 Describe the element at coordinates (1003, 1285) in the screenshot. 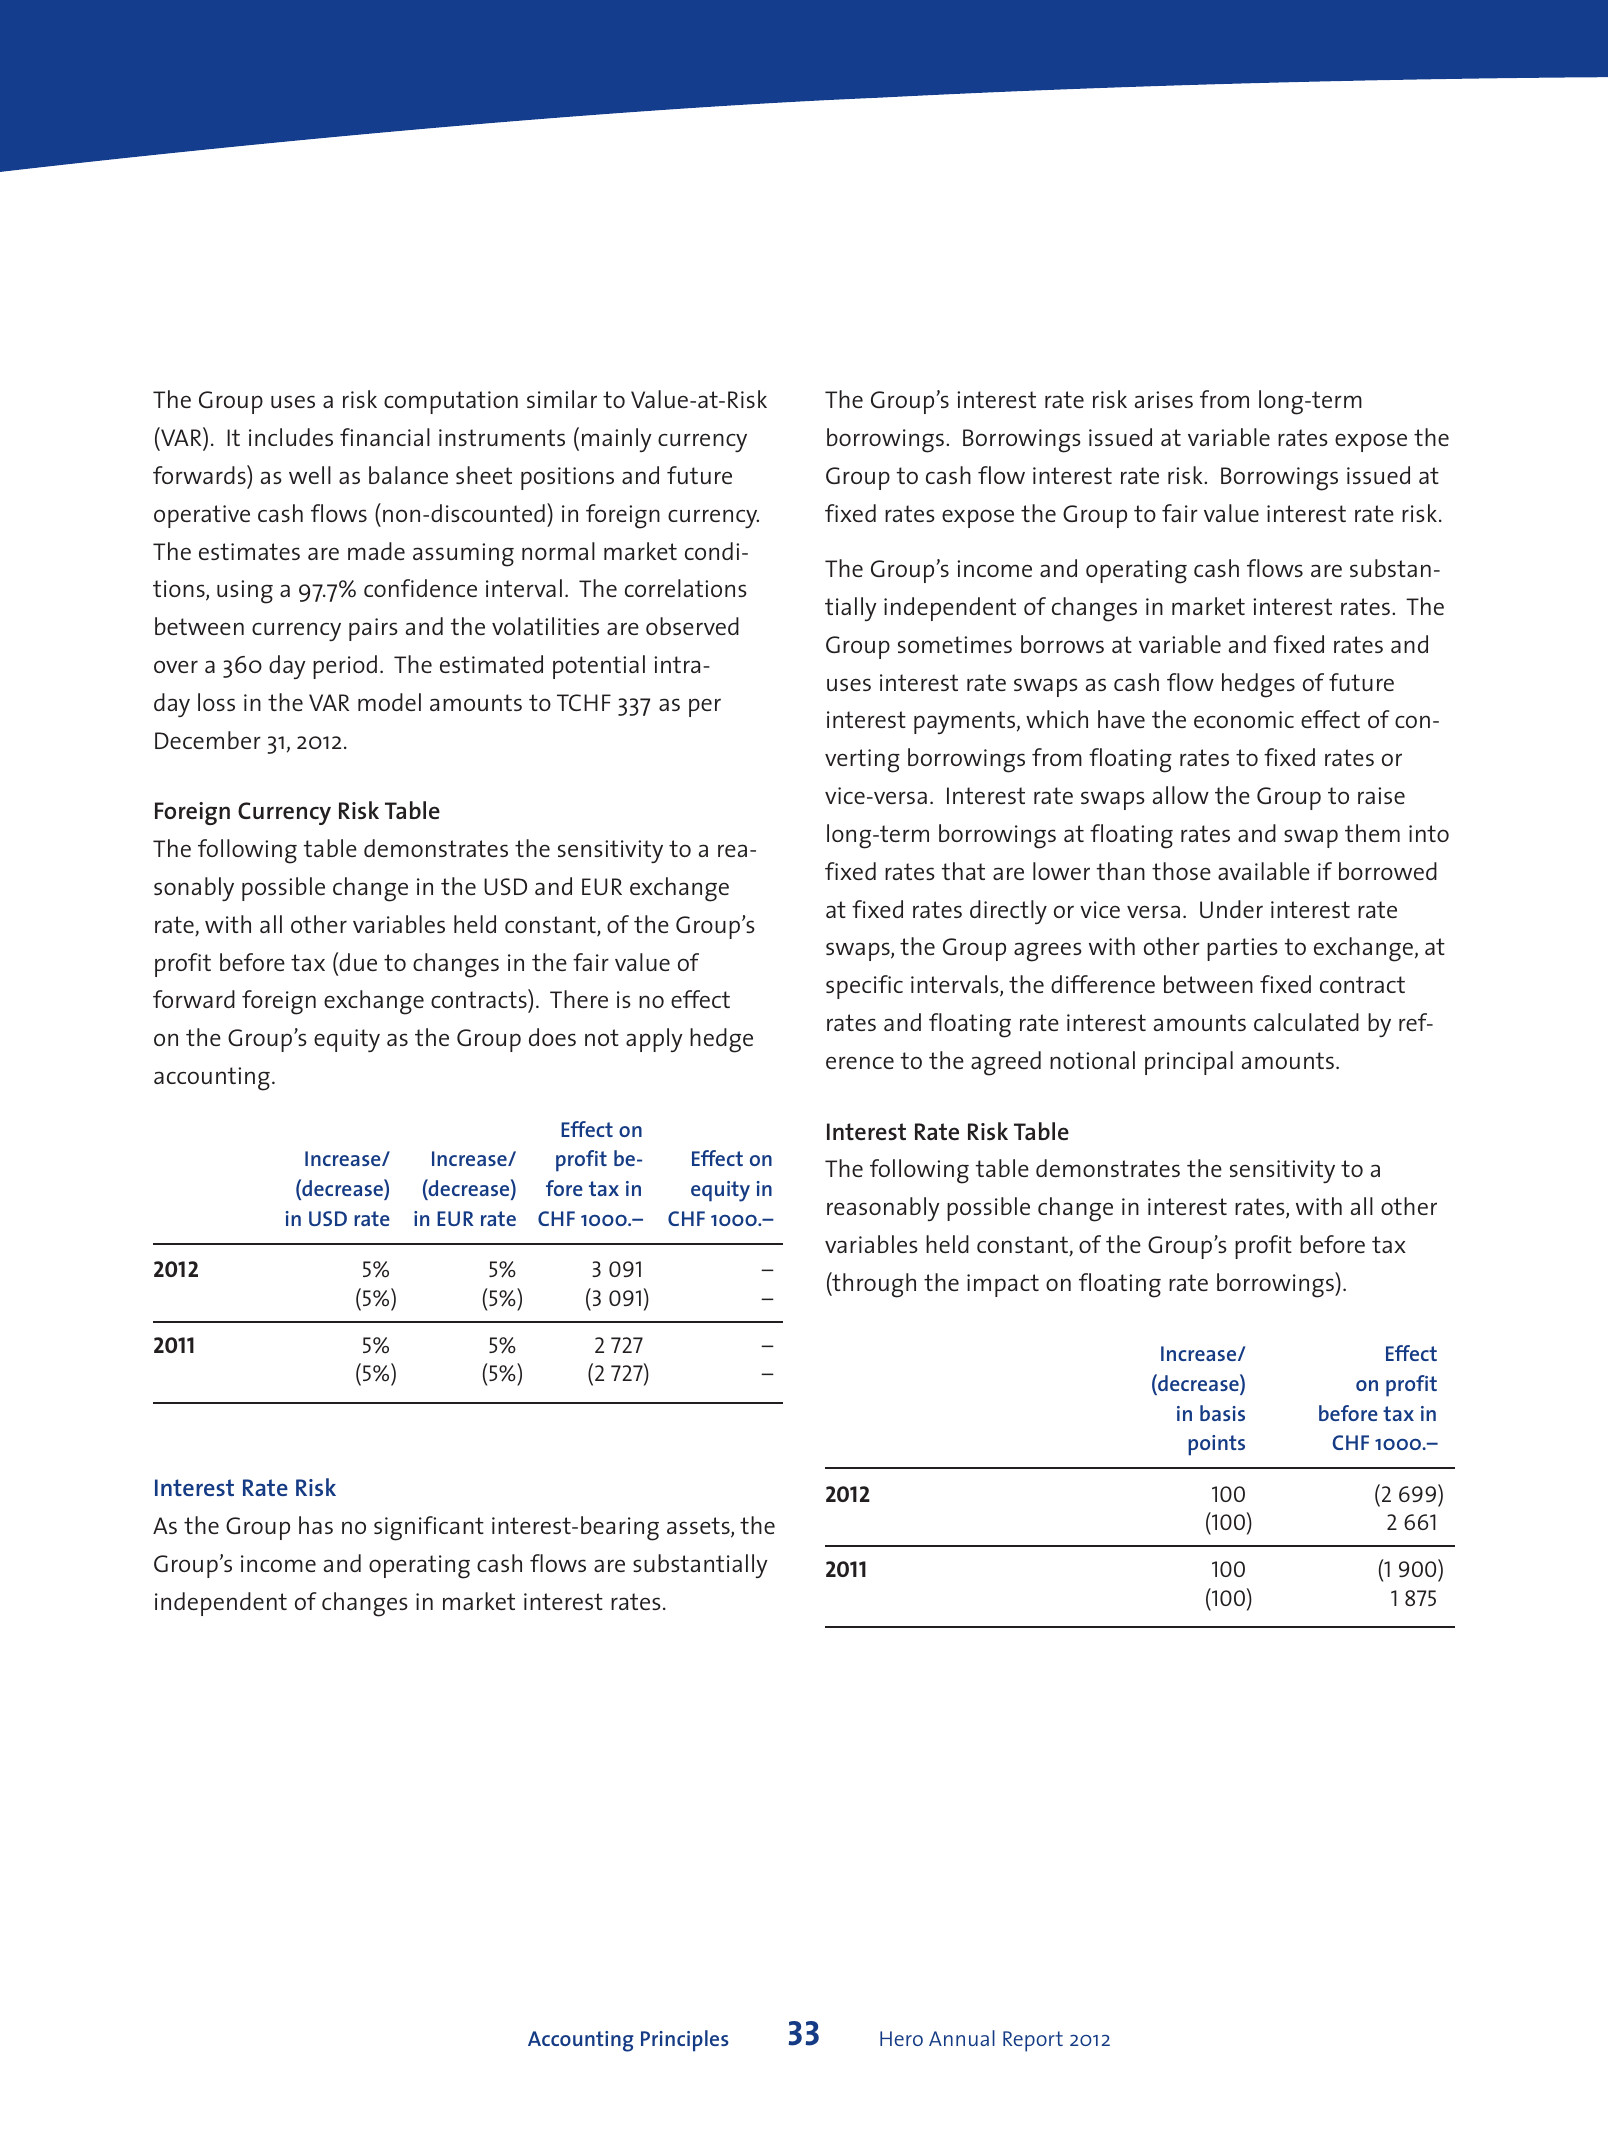

I see `impact` at that location.
